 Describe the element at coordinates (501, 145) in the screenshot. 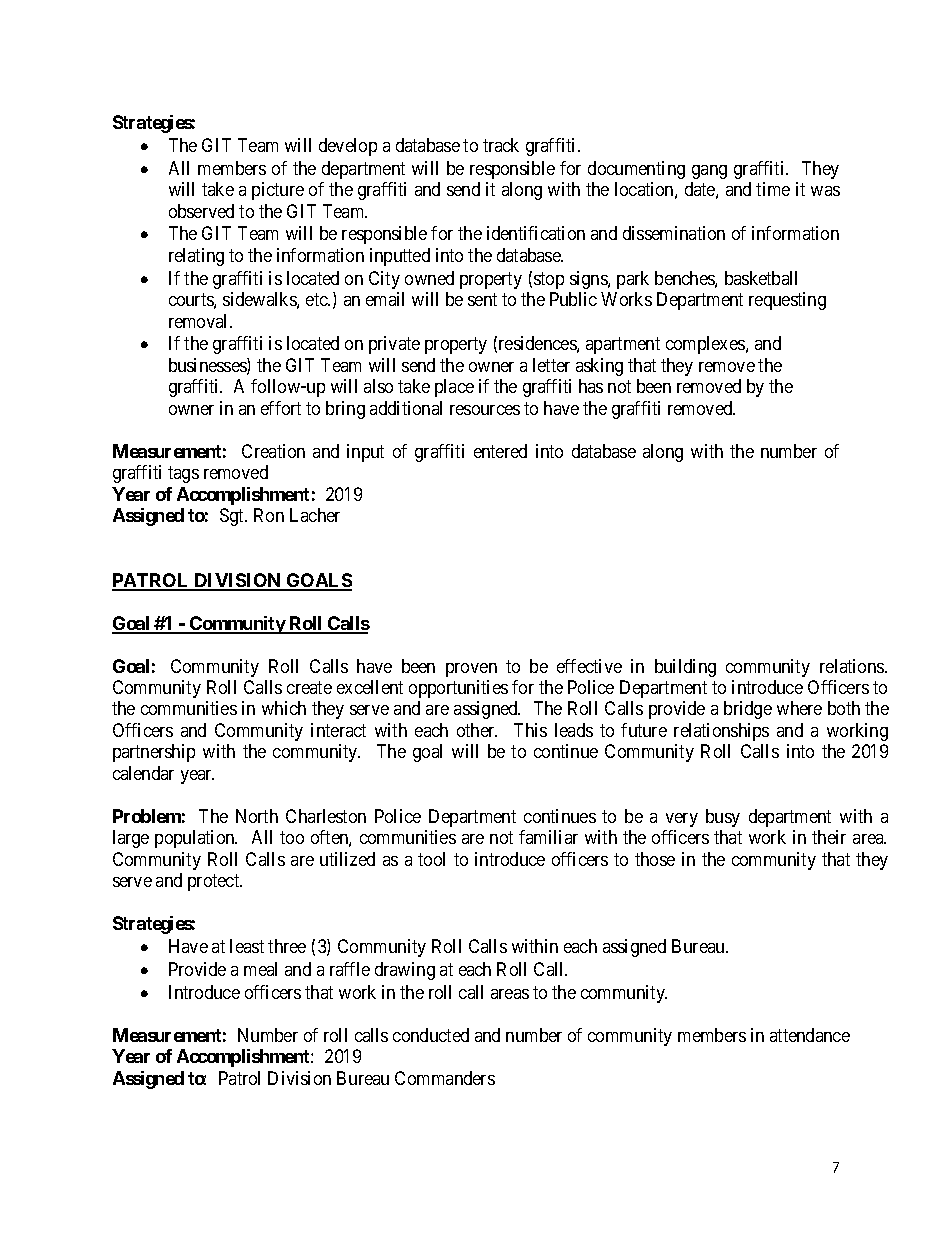

I see `track` at that location.
